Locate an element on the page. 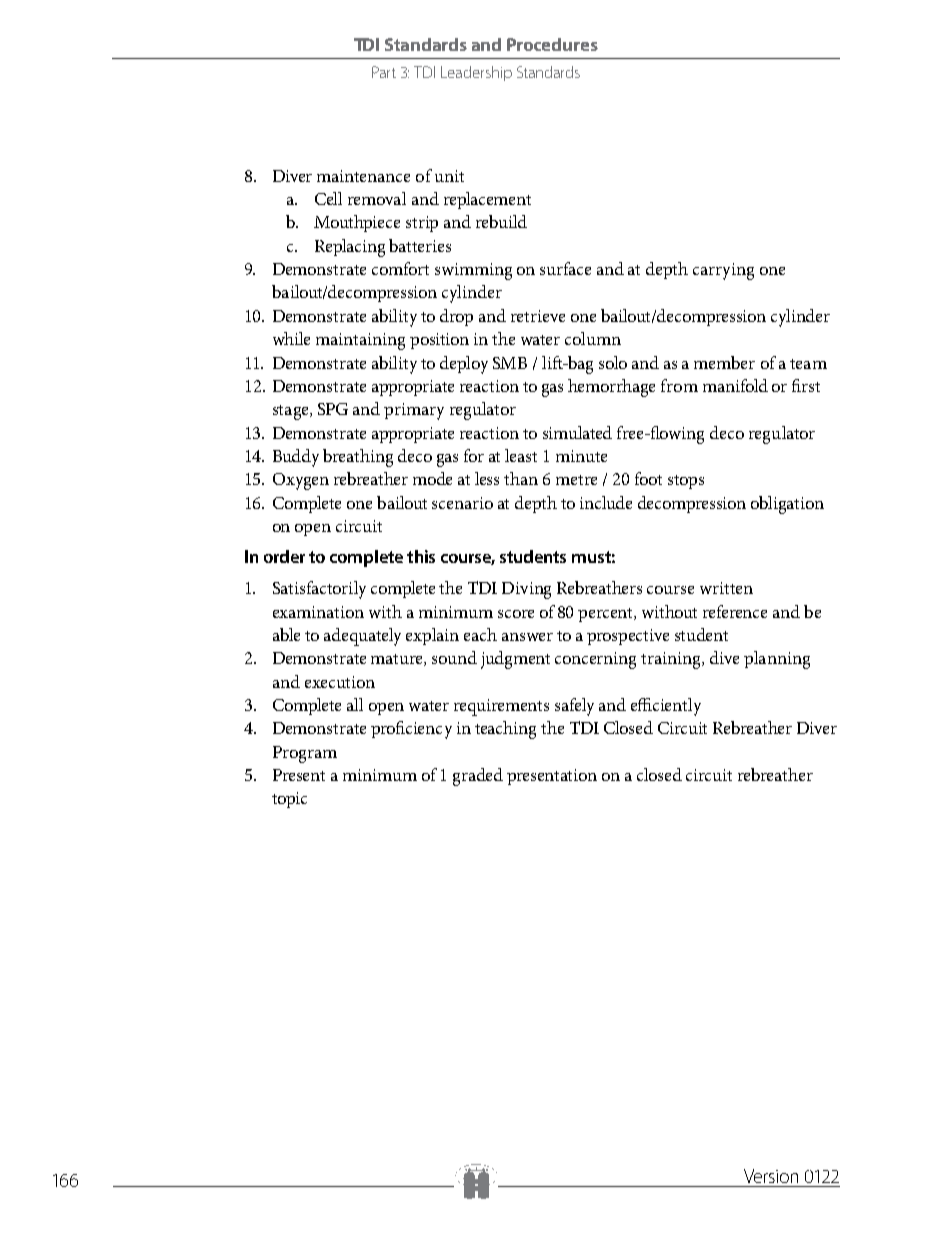 The width and height of the image is (952, 1233). carrying is located at coordinates (723, 271).
